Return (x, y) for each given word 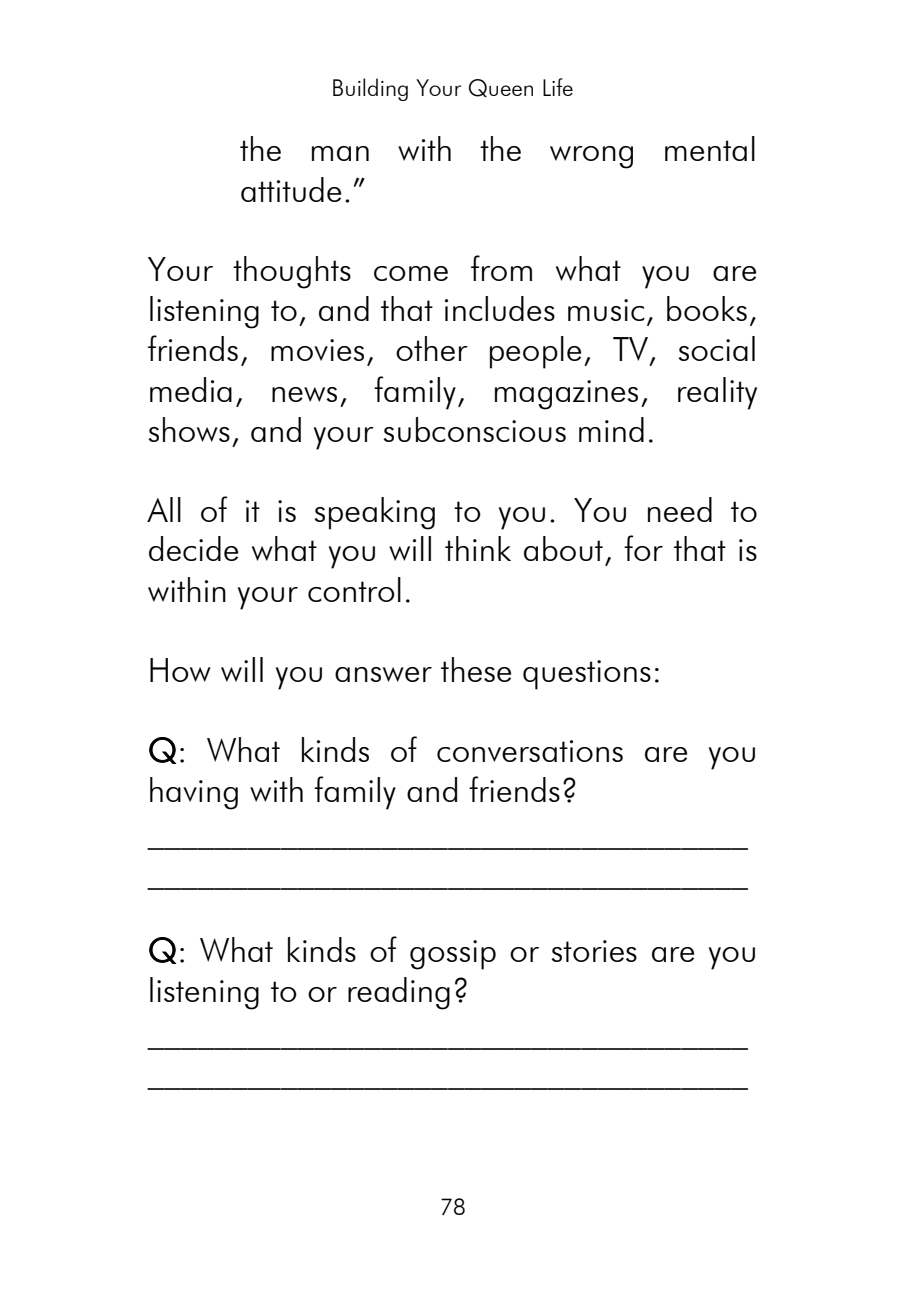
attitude (291, 189)
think (478, 548)
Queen (501, 88)
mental (710, 148)
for (643, 548)
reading (399, 993)
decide (193, 548)
